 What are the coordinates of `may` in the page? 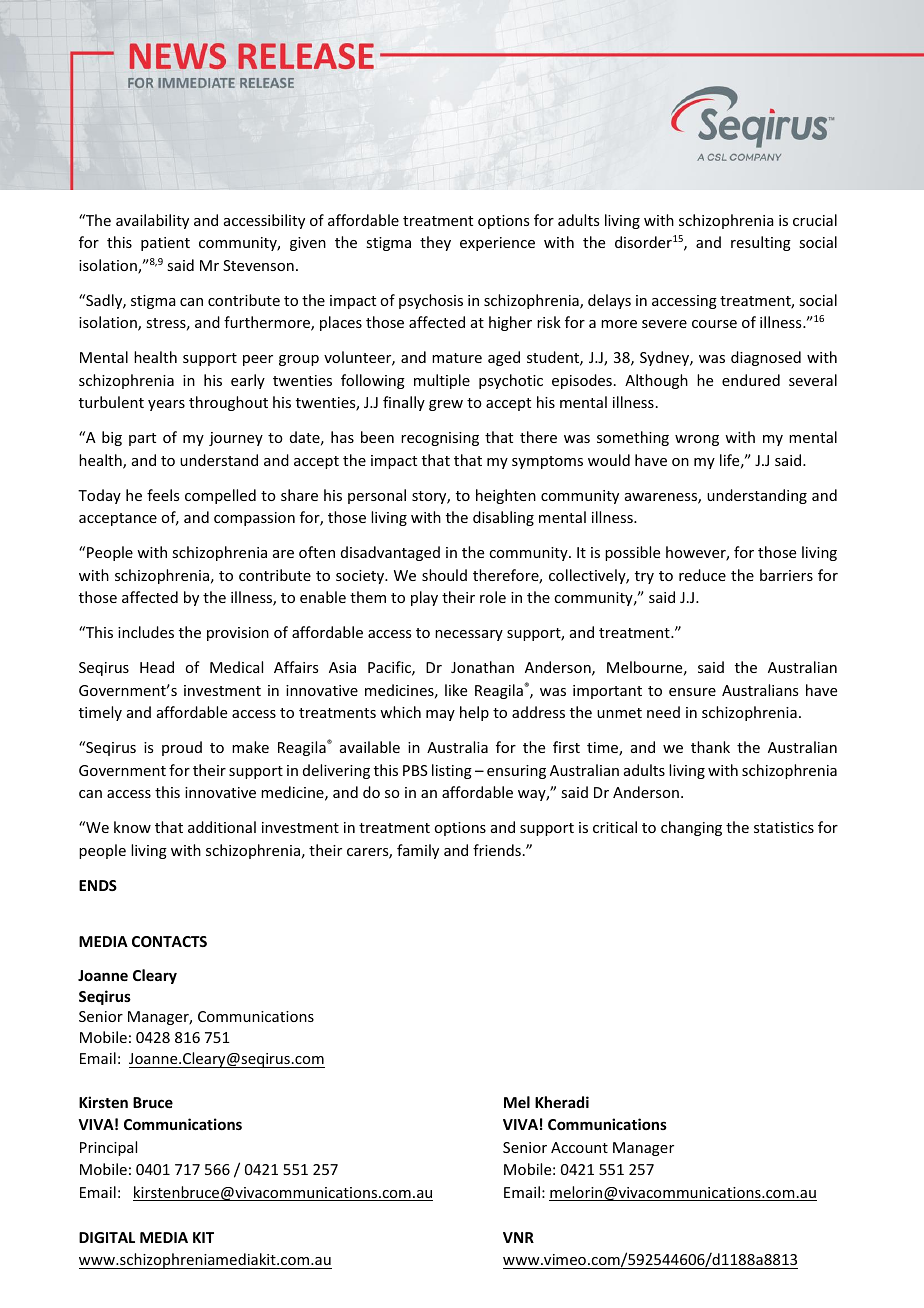 It's located at (440, 715).
